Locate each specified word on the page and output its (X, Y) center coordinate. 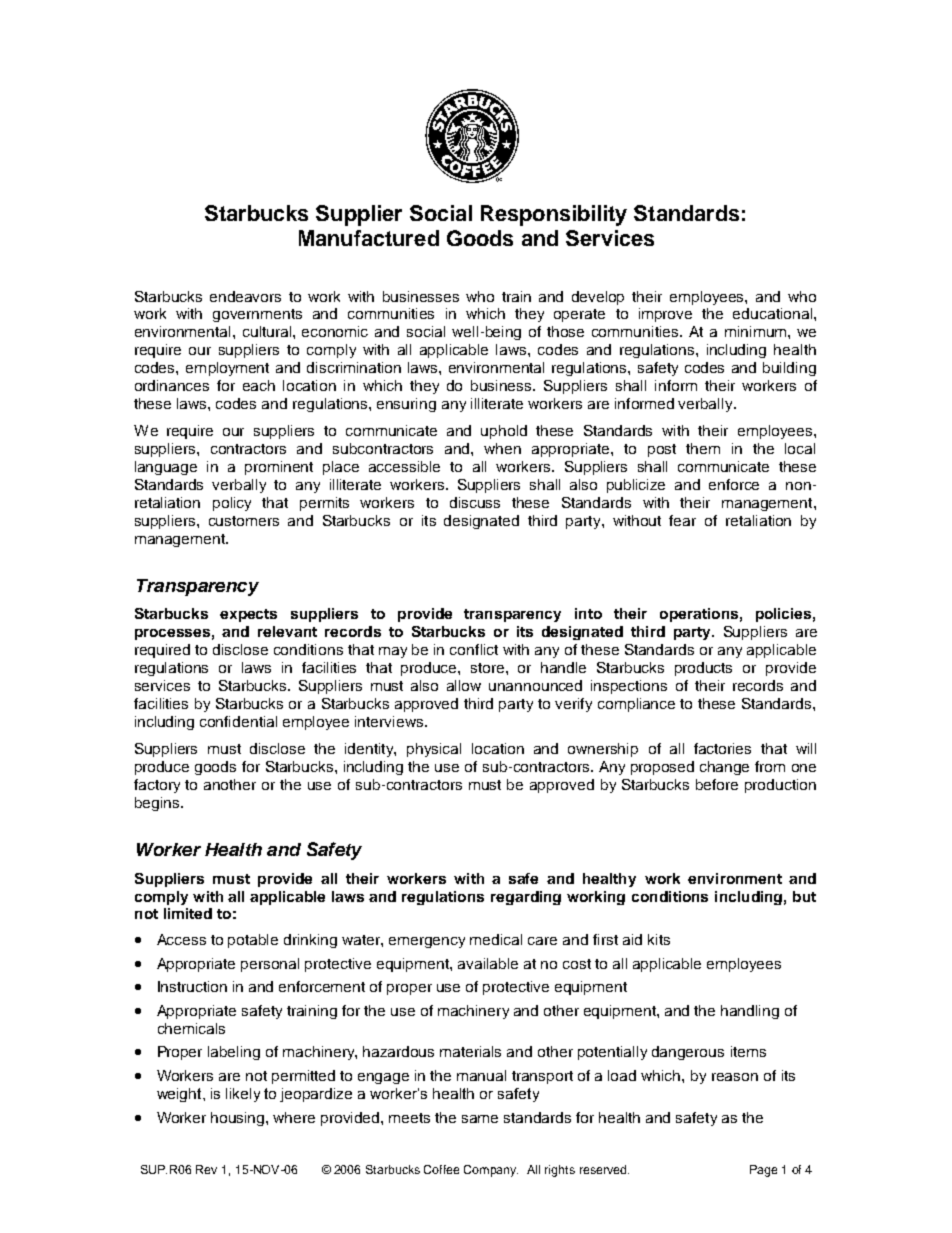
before (717, 784)
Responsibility (554, 215)
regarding (526, 898)
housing (239, 1119)
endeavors (245, 296)
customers (244, 521)
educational (772, 313)
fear (682, 520)
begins (158, 804)
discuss (475, 502)
